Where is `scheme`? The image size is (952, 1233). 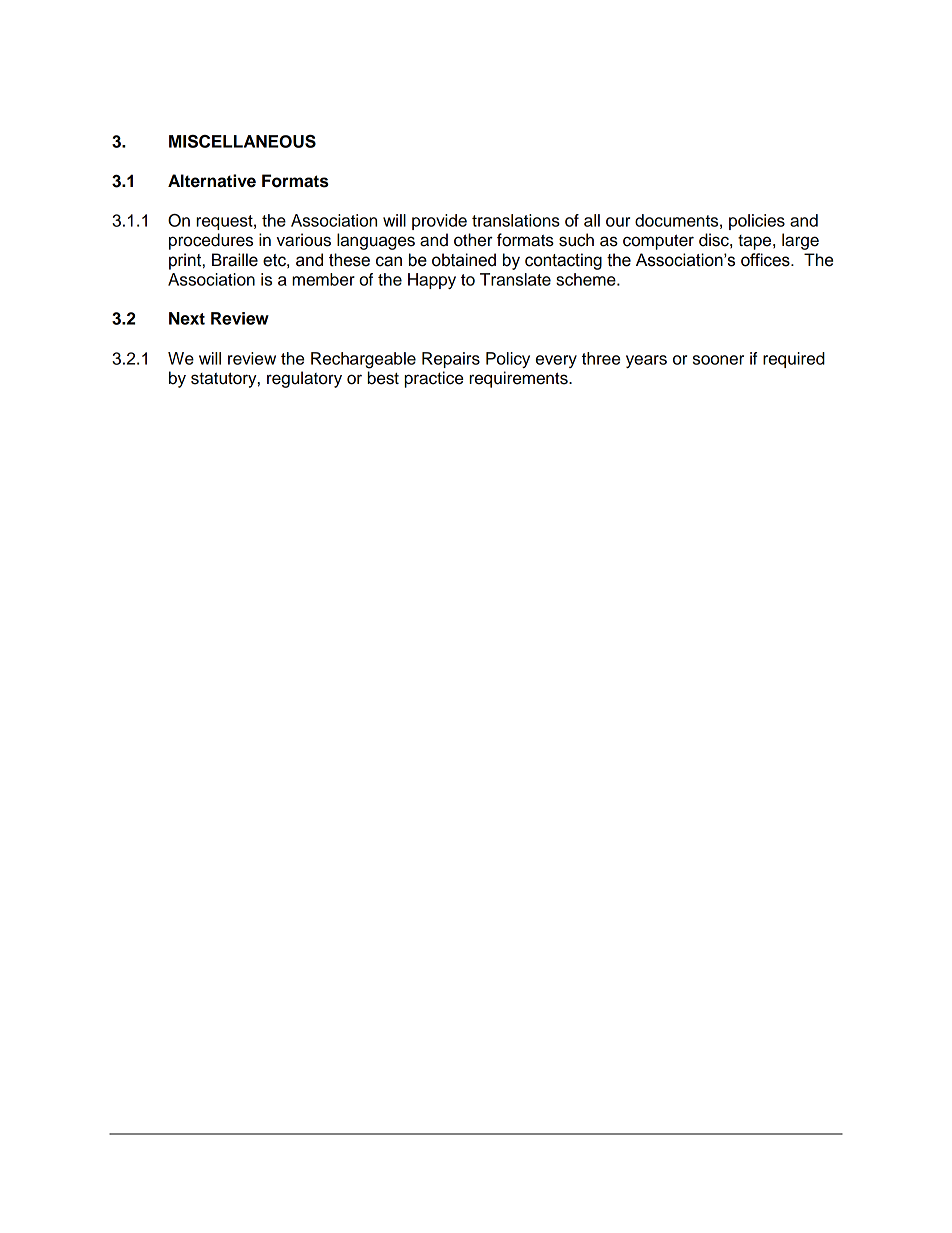
scheme is located at coordinates (587, 279).
